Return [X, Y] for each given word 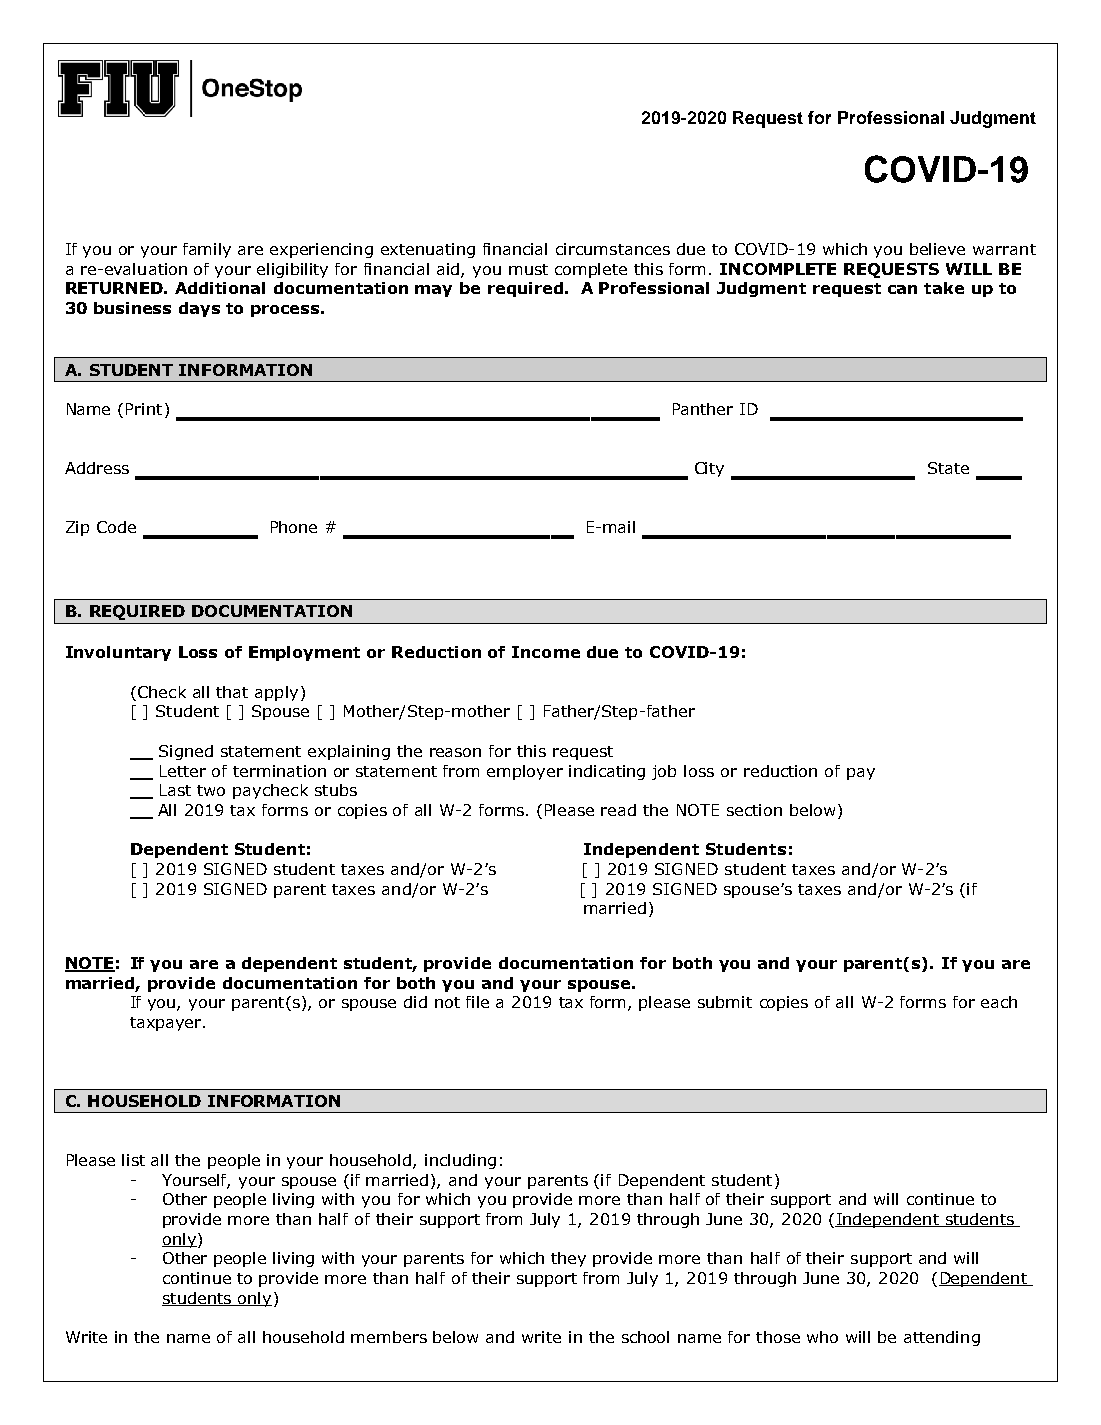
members [389, 1337]
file [477, 1002]
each [999, 1002]
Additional [220, 288]
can [902, 289]
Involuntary [118, 653]
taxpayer [167, 1024]
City [709, 469]
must [528, 269]
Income [546, 652]
